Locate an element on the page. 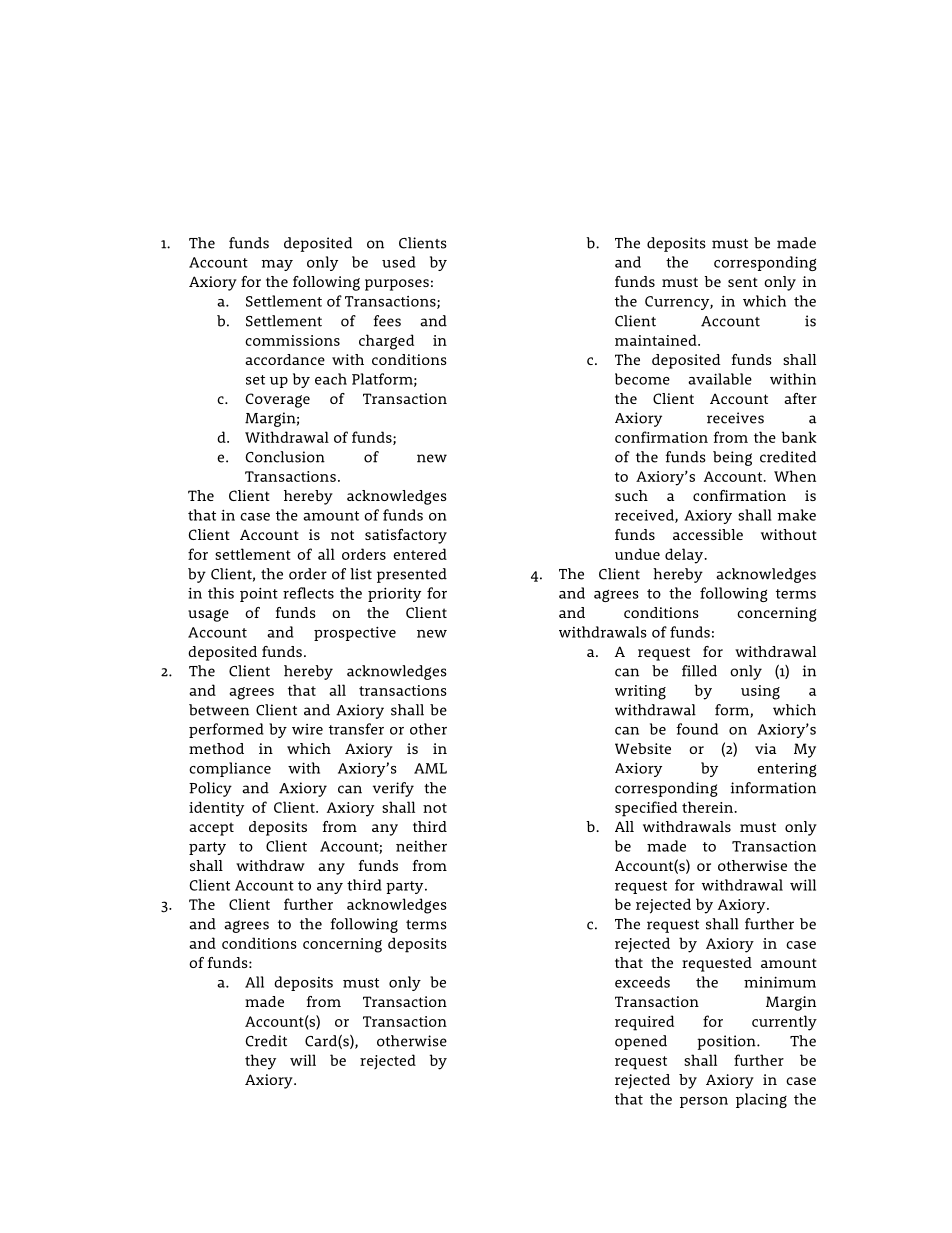 The image size is (952, 1233). such is located at coordinates (631, 495).
